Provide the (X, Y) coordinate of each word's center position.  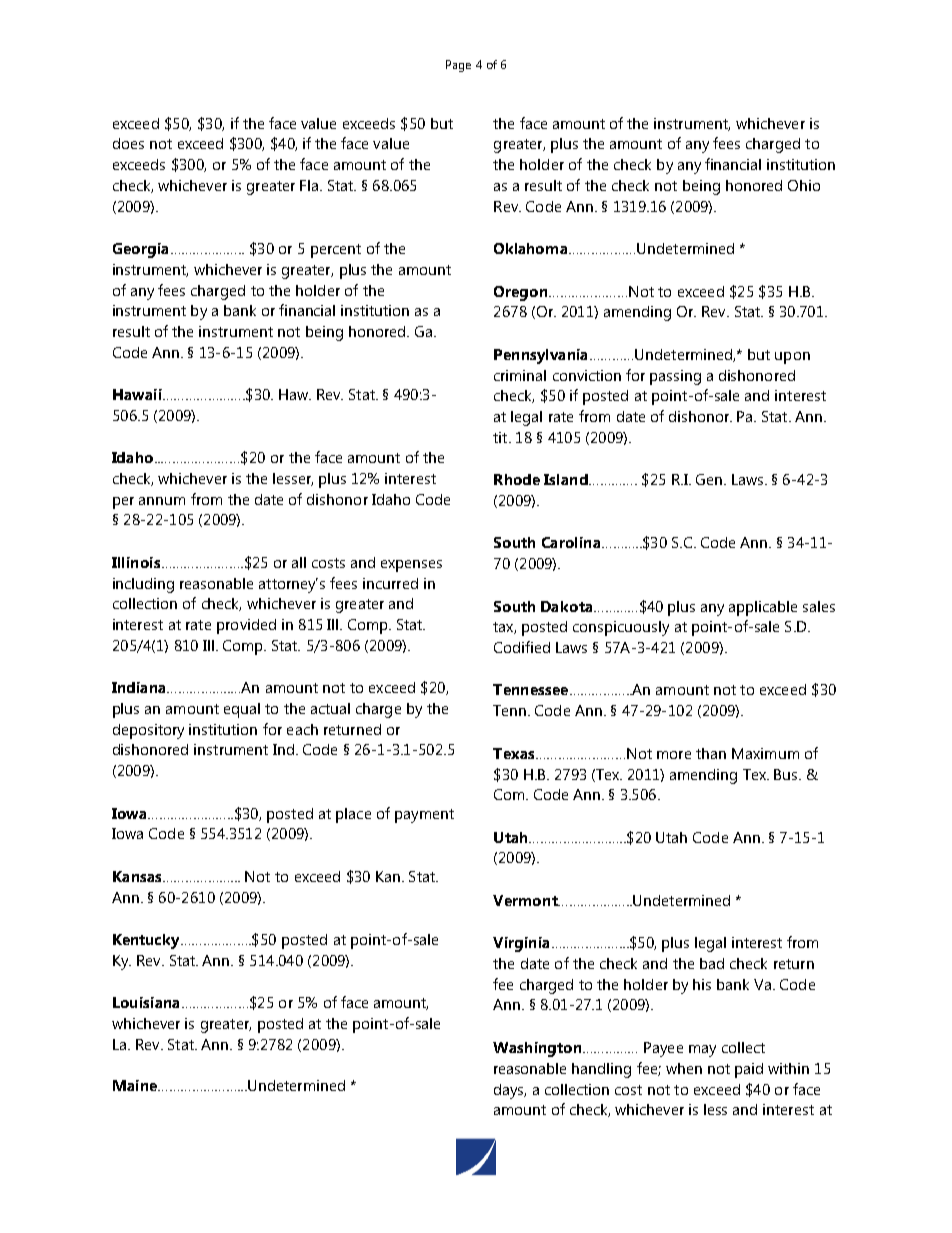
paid (749, 1070)
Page (458, 66)
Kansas (138, 876)
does (128, 143)
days (510, 1091)
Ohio (804, 185)
